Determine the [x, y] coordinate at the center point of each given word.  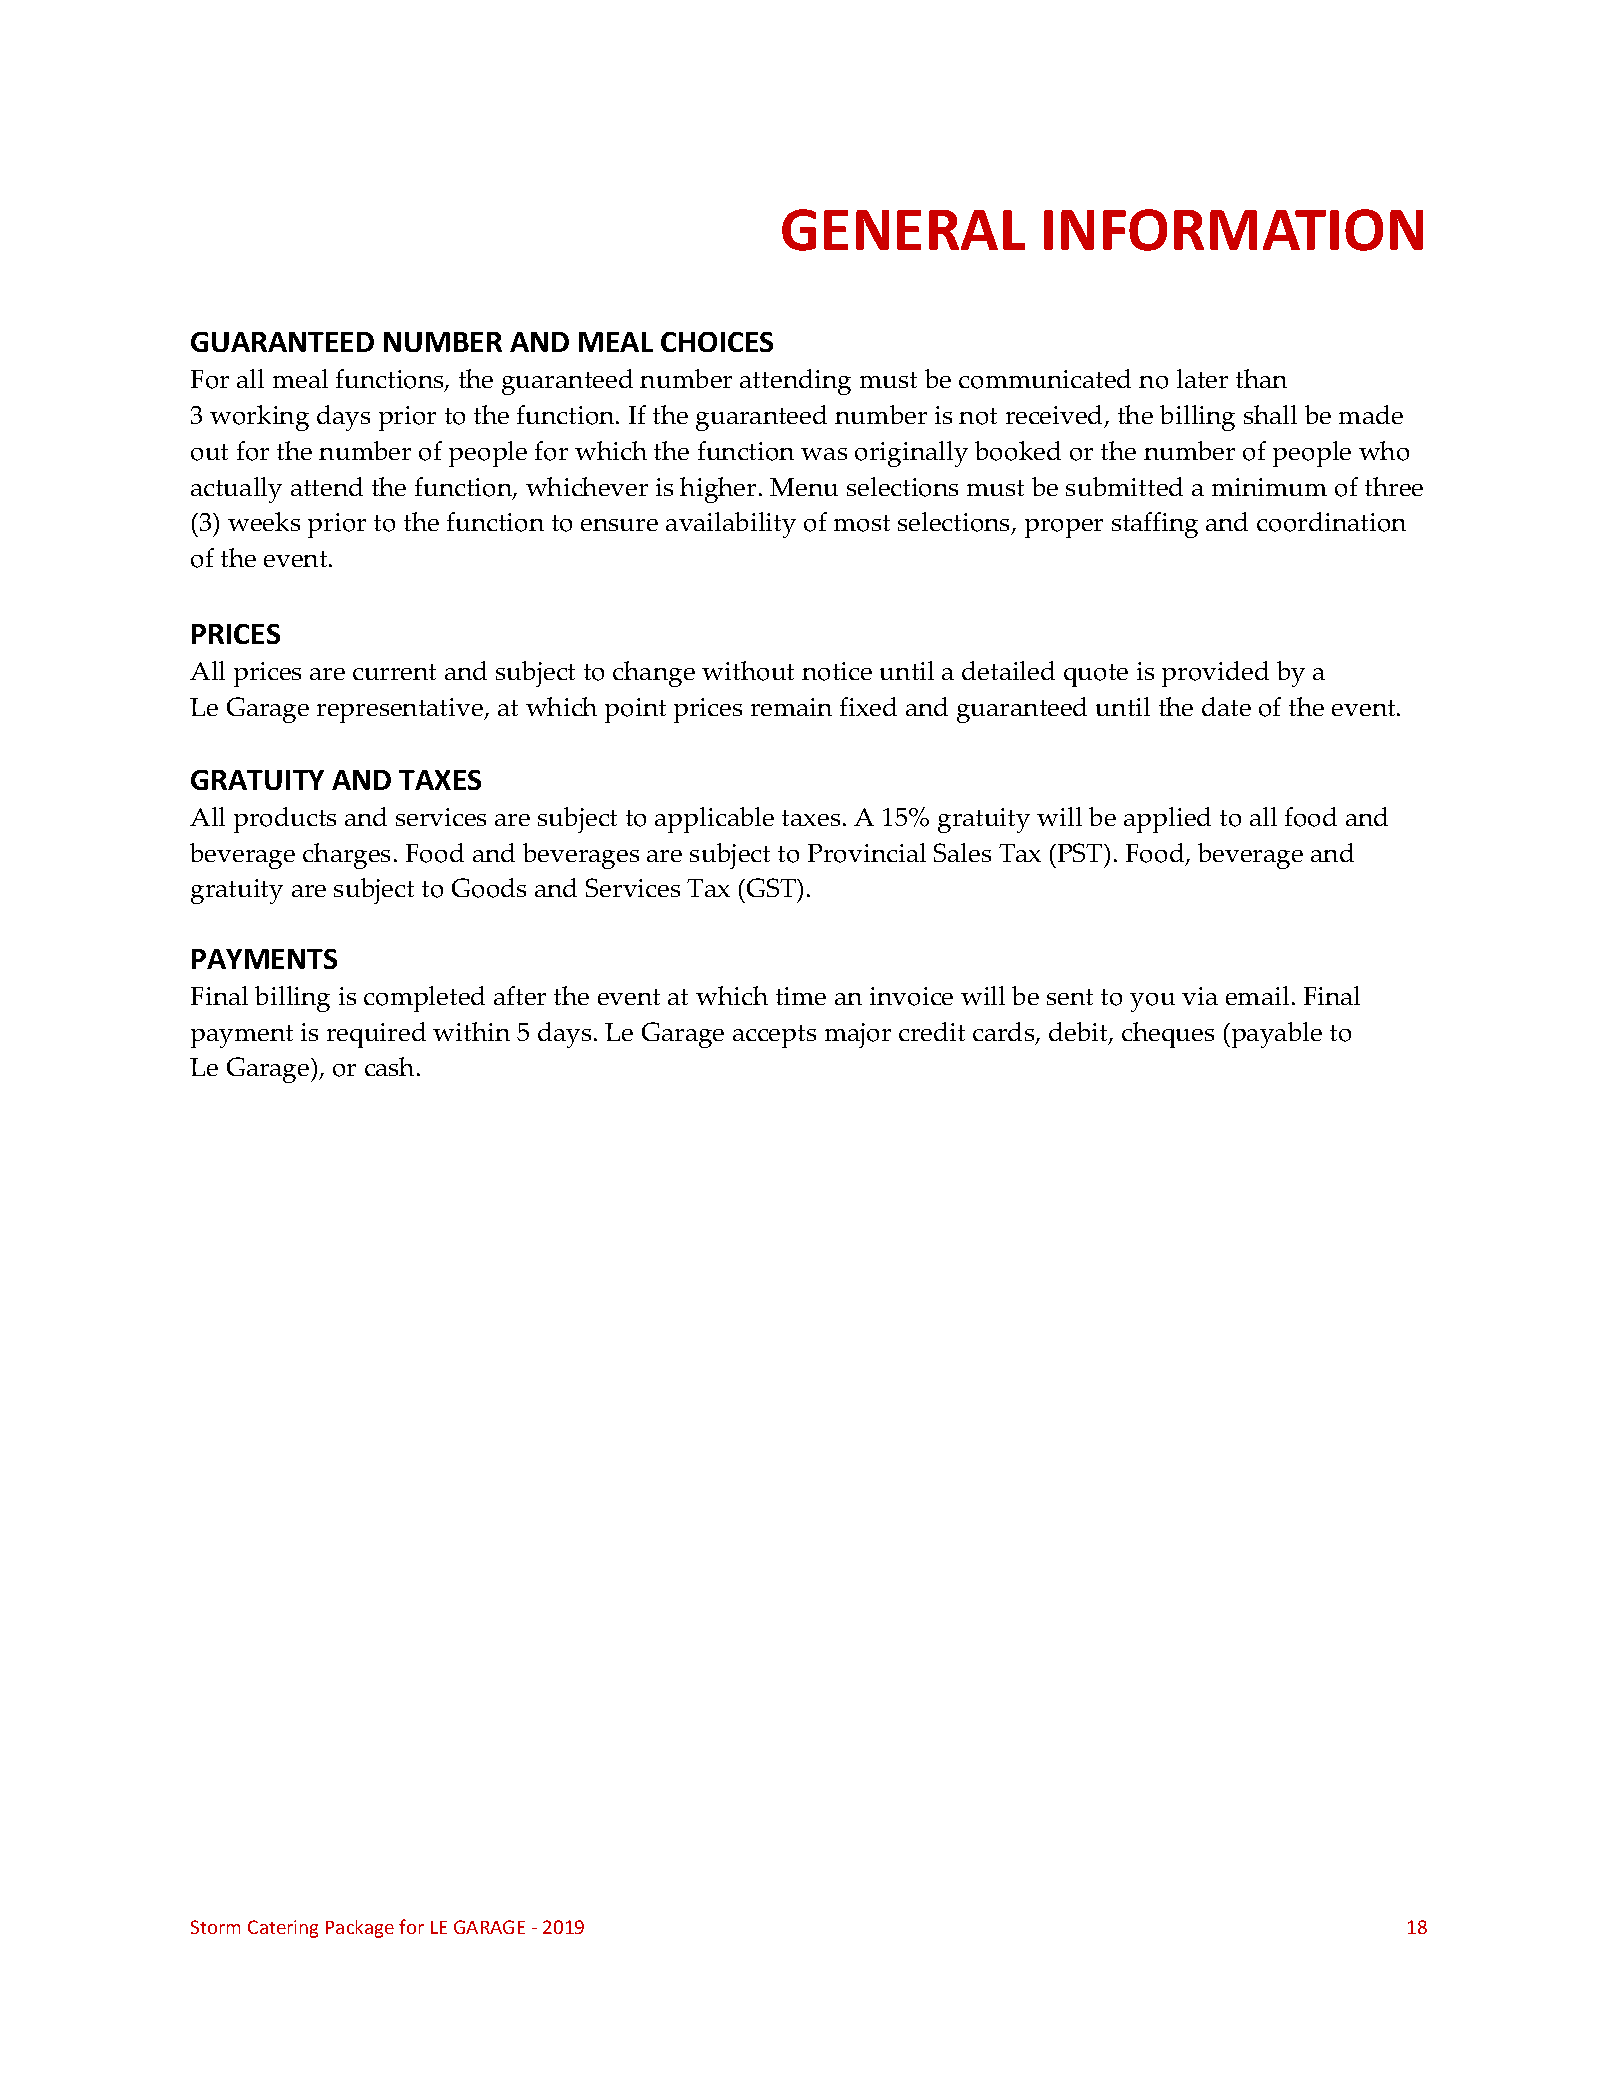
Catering [283, 1929]
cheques [1168, 1035]
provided [1215, 674]
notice [837, 671]
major [858, 1035]
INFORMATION [1233, 230]
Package [360, 1929]
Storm [215, 1927]
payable [1275, 1035]
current [394, 672]
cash [389, 1066]
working [259, 418]
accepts [774, 1036]
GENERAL [903, 230]
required [376, 1035]
